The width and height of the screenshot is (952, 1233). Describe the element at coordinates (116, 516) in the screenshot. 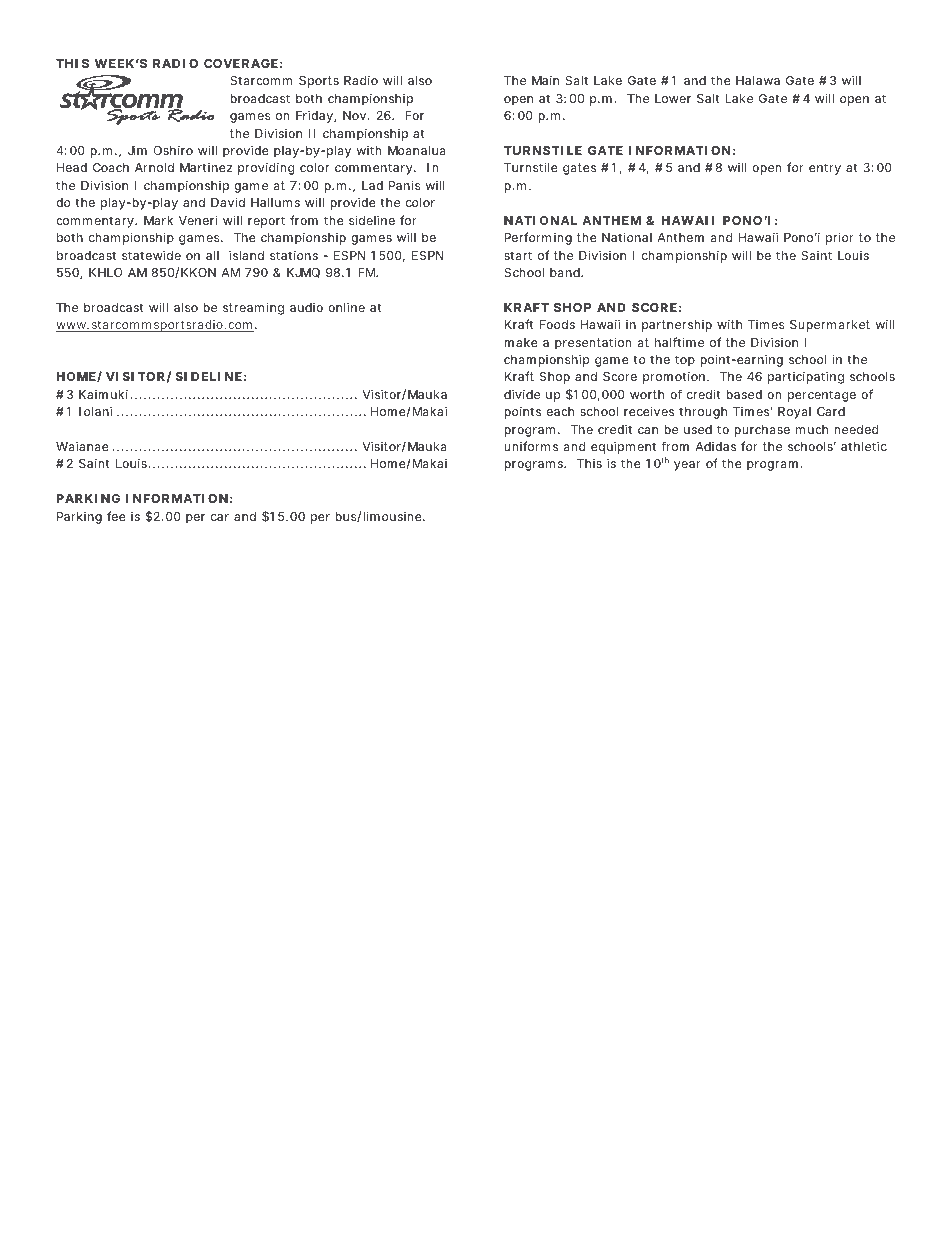

I see `fee` at that location.
